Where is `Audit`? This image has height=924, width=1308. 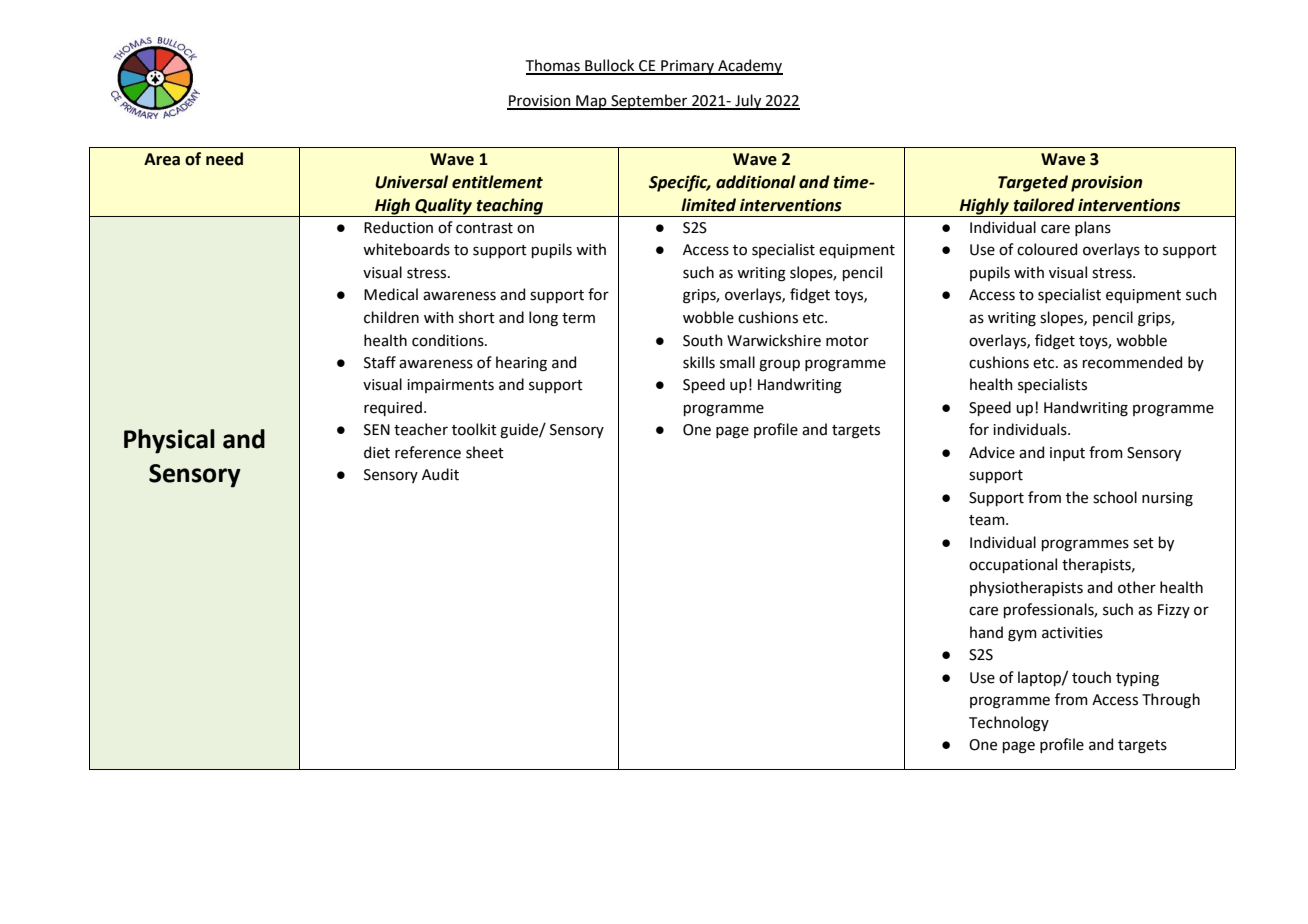 Audit is located at coordinates (440, 474).
